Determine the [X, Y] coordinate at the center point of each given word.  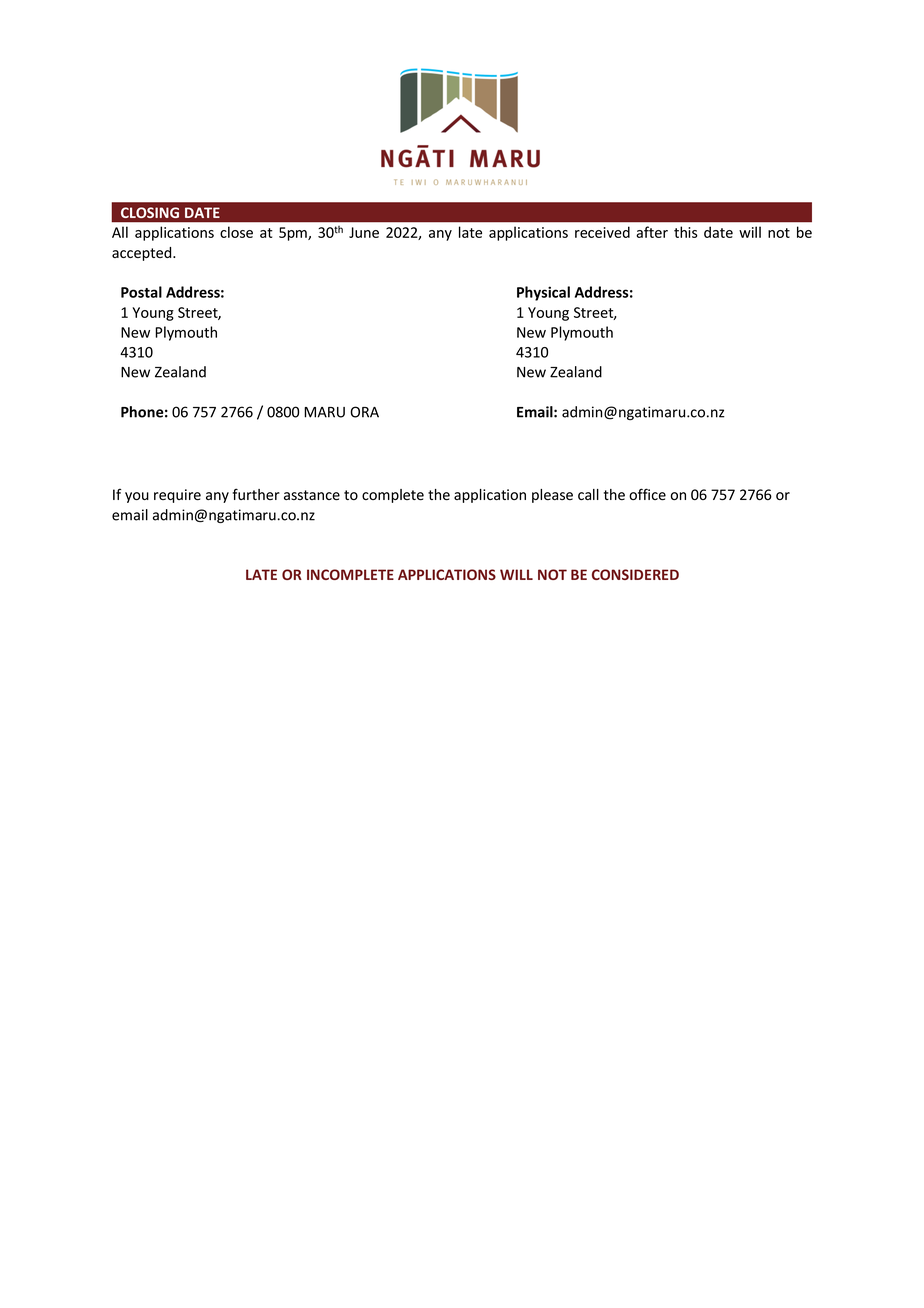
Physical [543, 293]
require [177, 496]
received [602, 232]
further [256, 494]
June [364, 232]
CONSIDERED [635, 574]
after [652, 232]
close [236, 232]
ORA [364, 412]
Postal [141, 292]
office [647, 494]
